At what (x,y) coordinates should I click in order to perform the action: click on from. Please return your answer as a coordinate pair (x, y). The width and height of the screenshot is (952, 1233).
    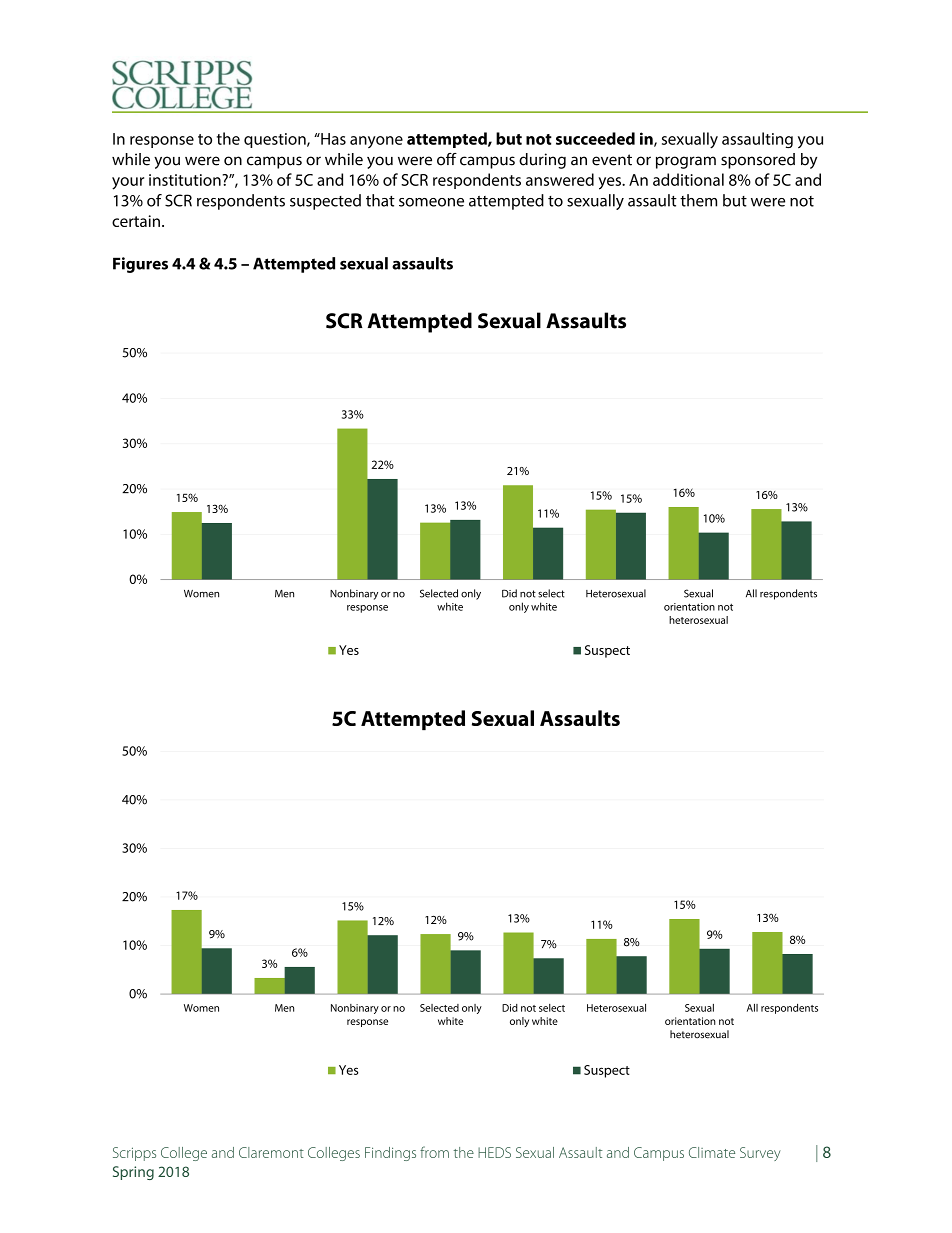
    Looking at the image, I should click on (434, 1152).
